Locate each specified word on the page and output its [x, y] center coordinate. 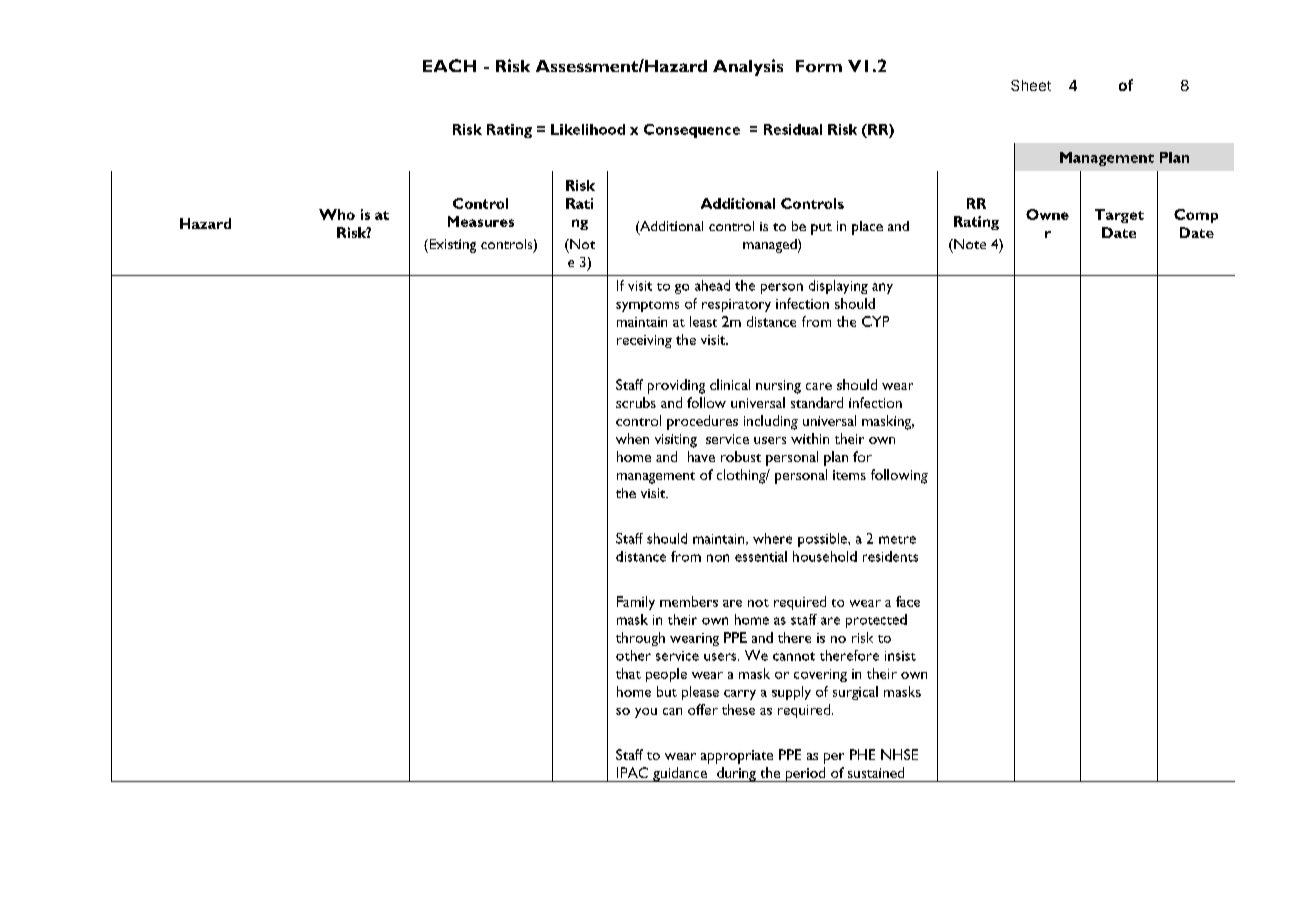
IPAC [632, 772]
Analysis [748, 67]
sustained [876, 772]
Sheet [1031, 85]
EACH [449, 65]
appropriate [737, 757]
